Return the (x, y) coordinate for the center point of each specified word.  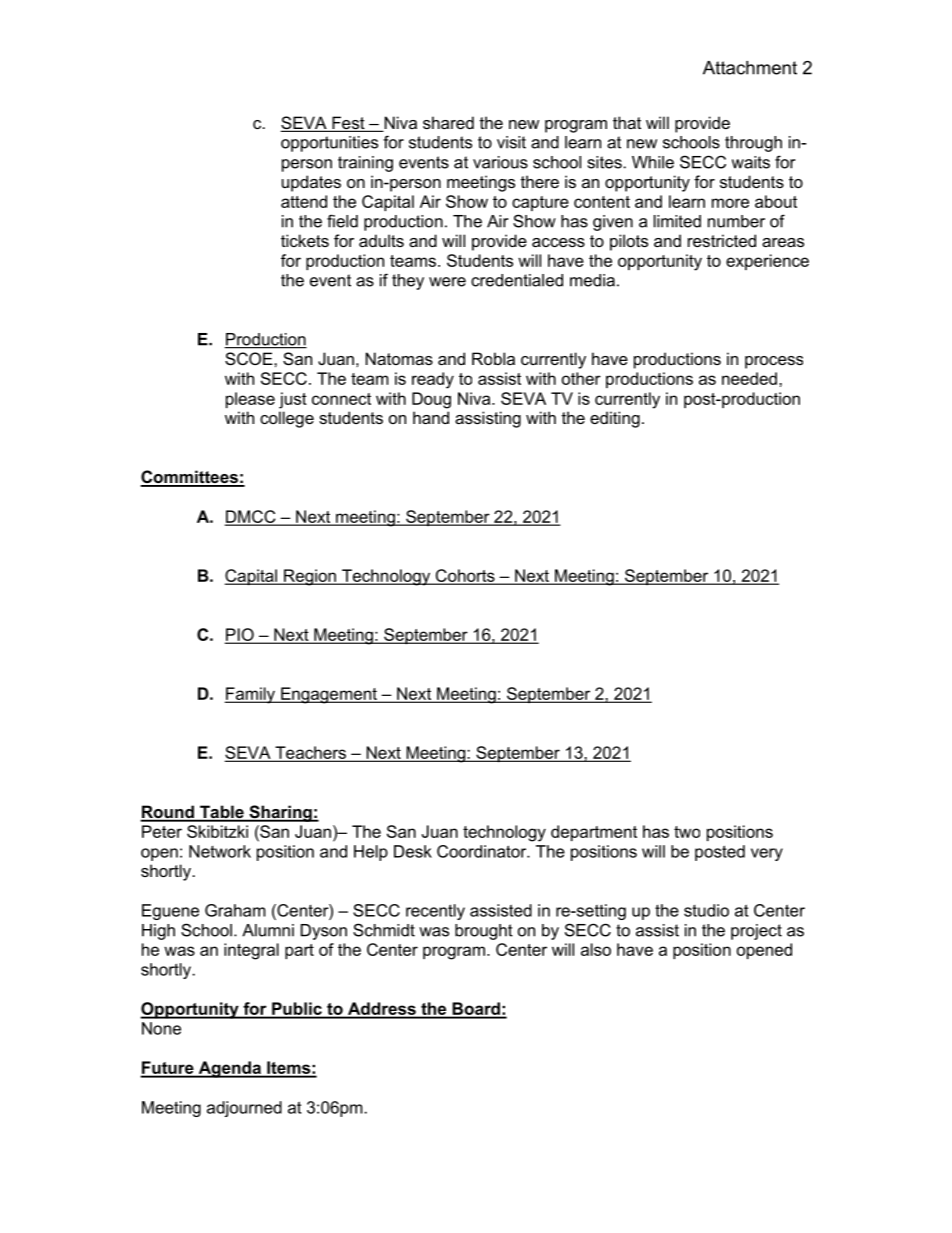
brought (484, 932)
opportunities (329, 144)
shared (448, 122)
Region (310, 577)
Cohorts (465, 576)
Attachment (750, 68)
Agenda (229, 1069)
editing (615, 419)
